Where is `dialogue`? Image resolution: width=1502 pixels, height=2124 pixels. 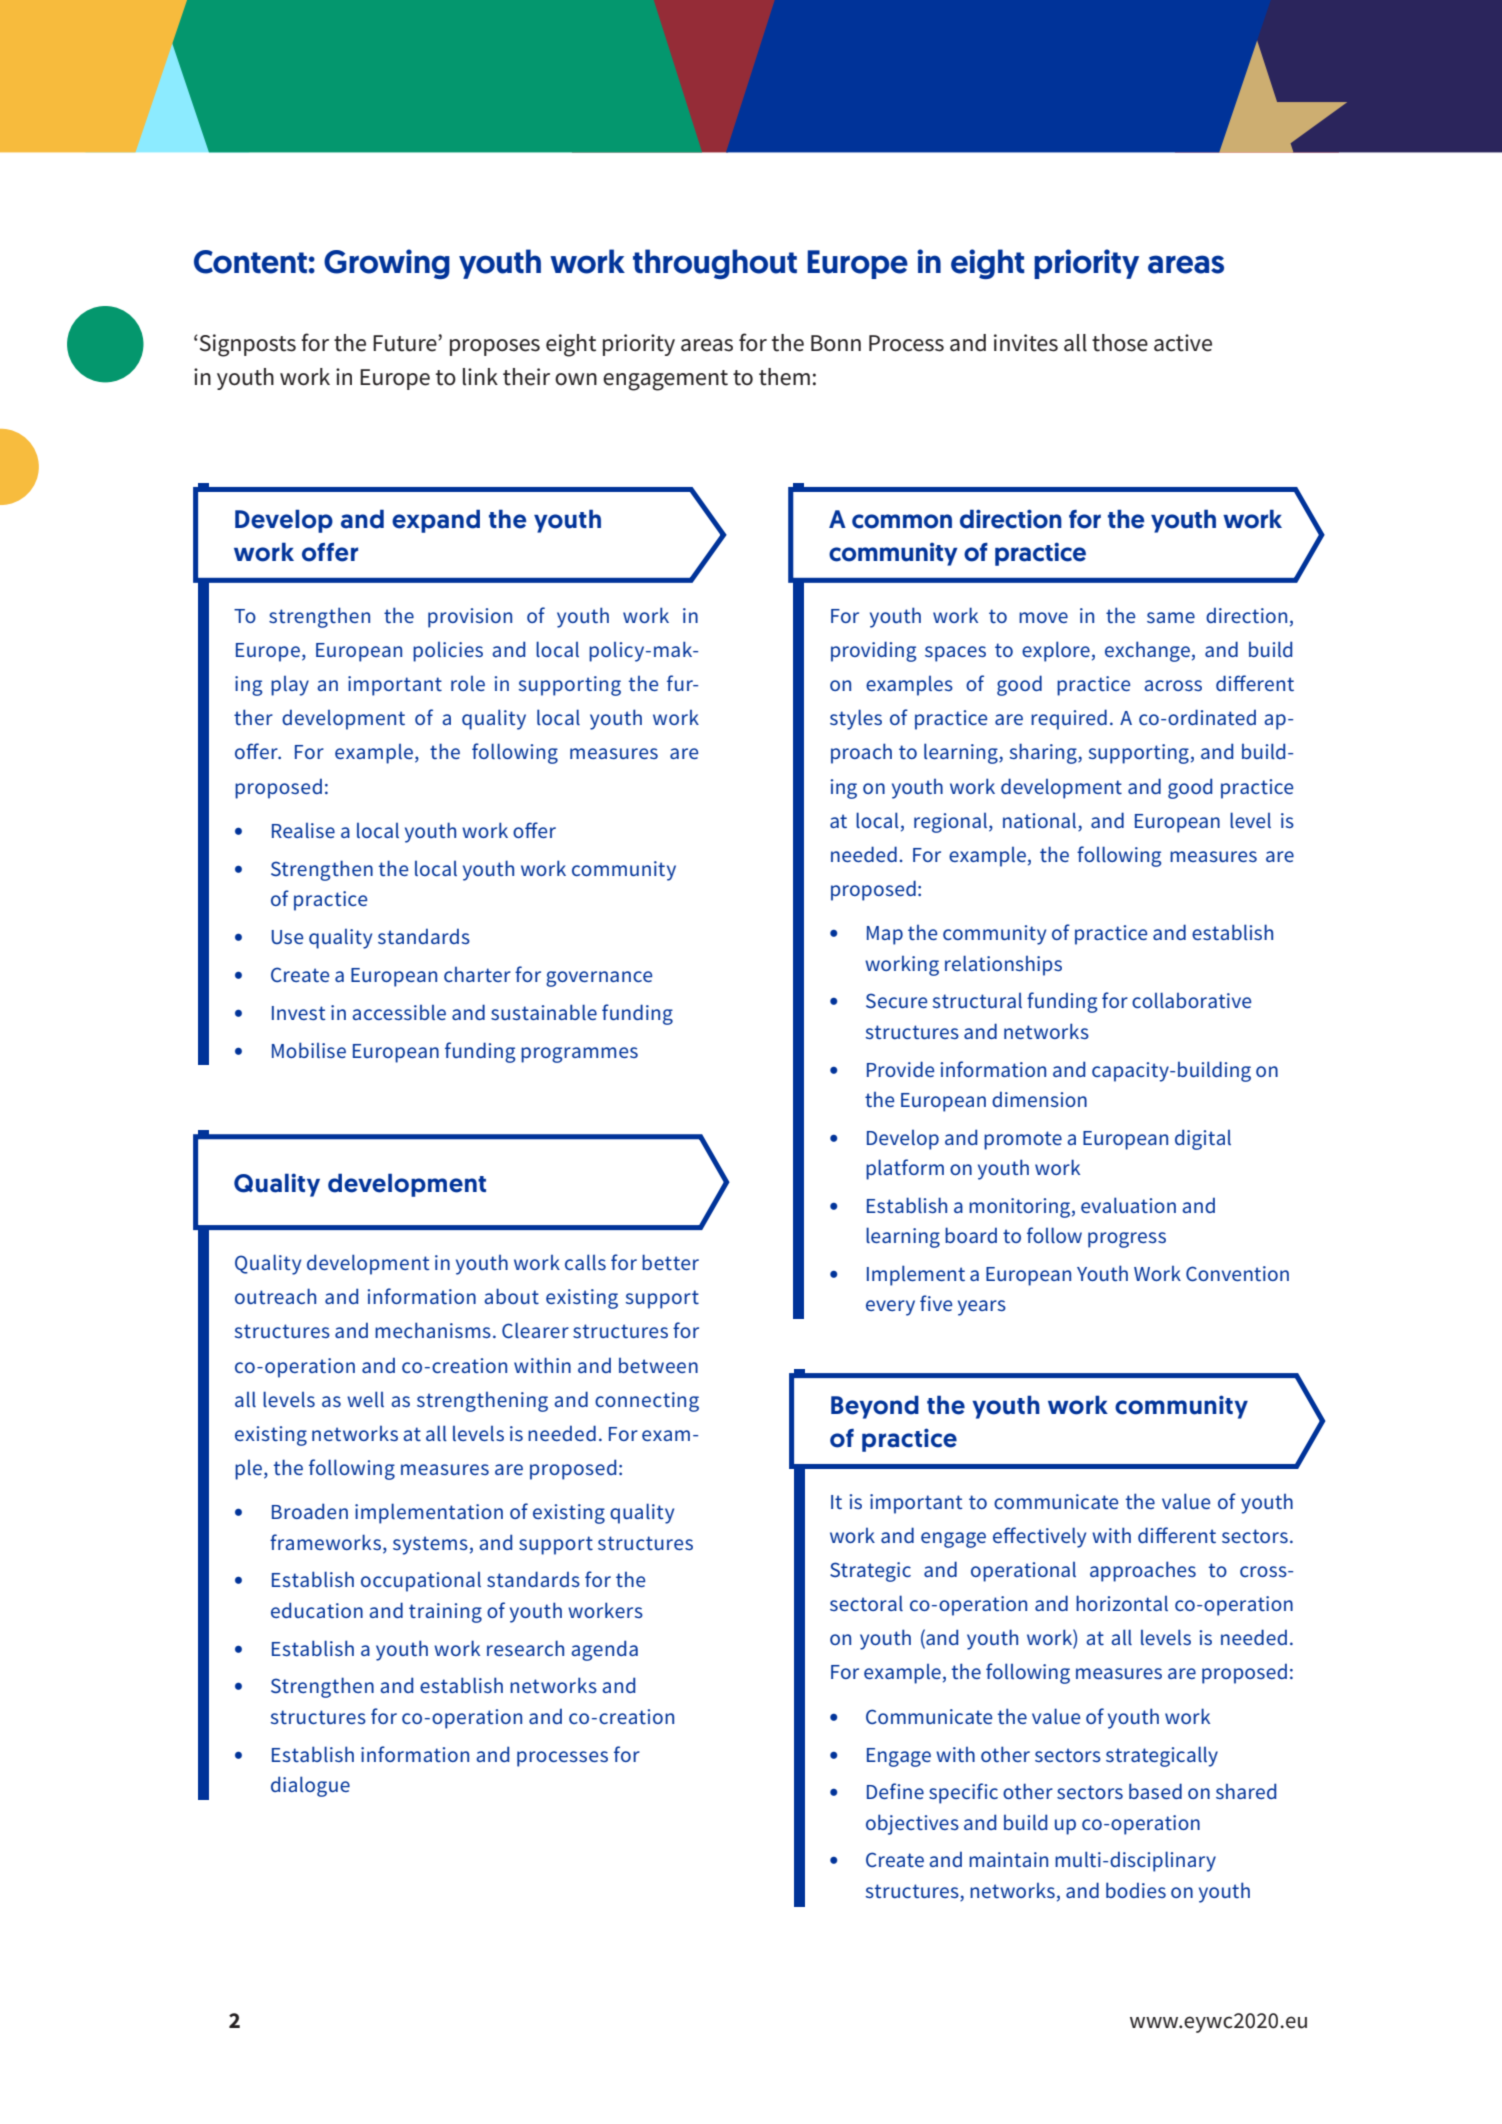
dialogue is located at coordinates (310, 1786).
